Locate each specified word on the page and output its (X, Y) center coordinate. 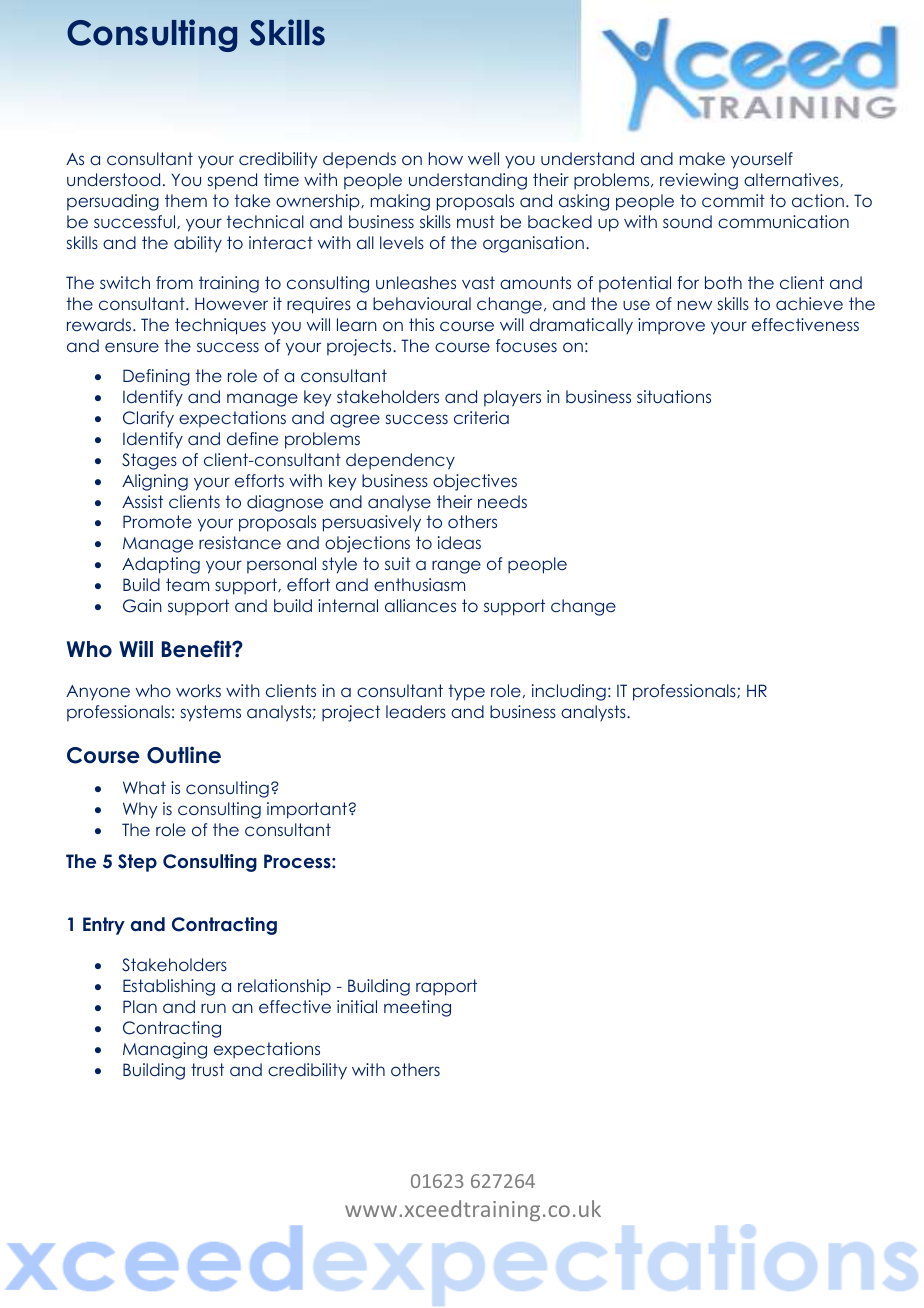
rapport (446, 987)
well (483, 158)
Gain (142, 606)
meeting (417, 1008)
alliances (420, 605)
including (569, 692)
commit (733, 200)
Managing (165, 1050)
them (186, 200)
